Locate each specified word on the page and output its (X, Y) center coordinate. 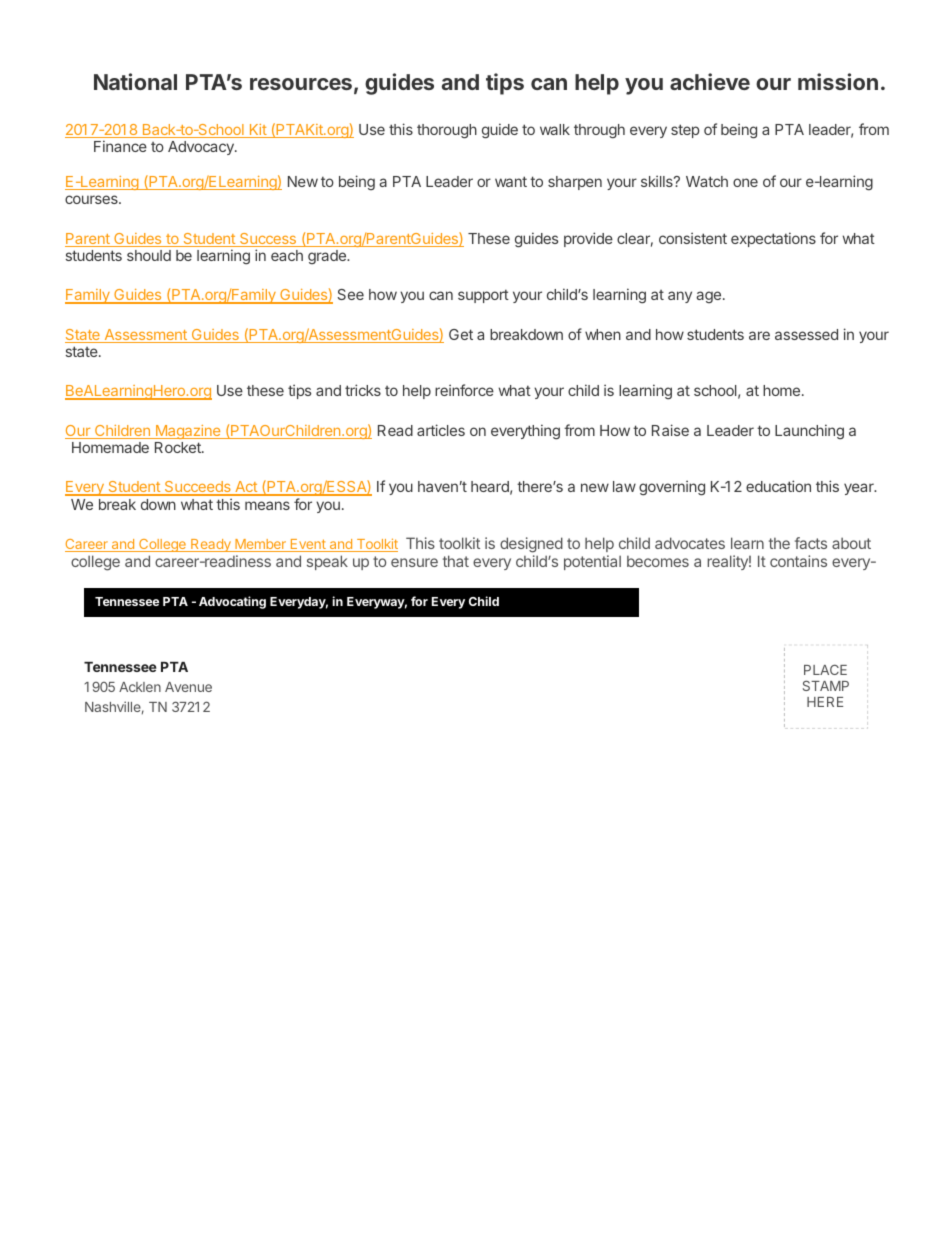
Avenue (188, 687)
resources (301, 84)
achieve (710, 81)
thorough (447, 131)
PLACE (825, 669)
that (456, 561)
